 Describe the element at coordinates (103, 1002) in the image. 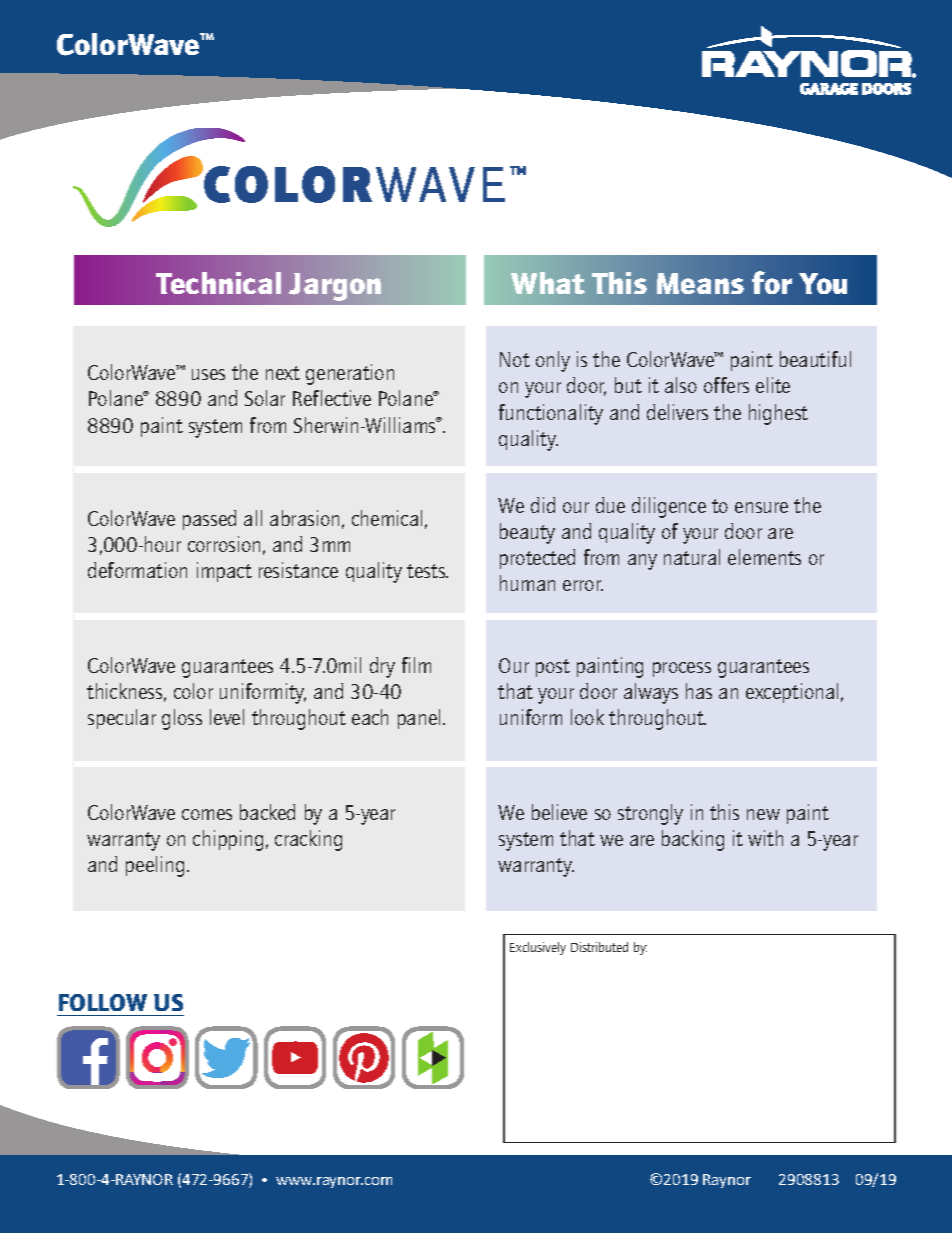

I see `FOLLOW` at that location.
